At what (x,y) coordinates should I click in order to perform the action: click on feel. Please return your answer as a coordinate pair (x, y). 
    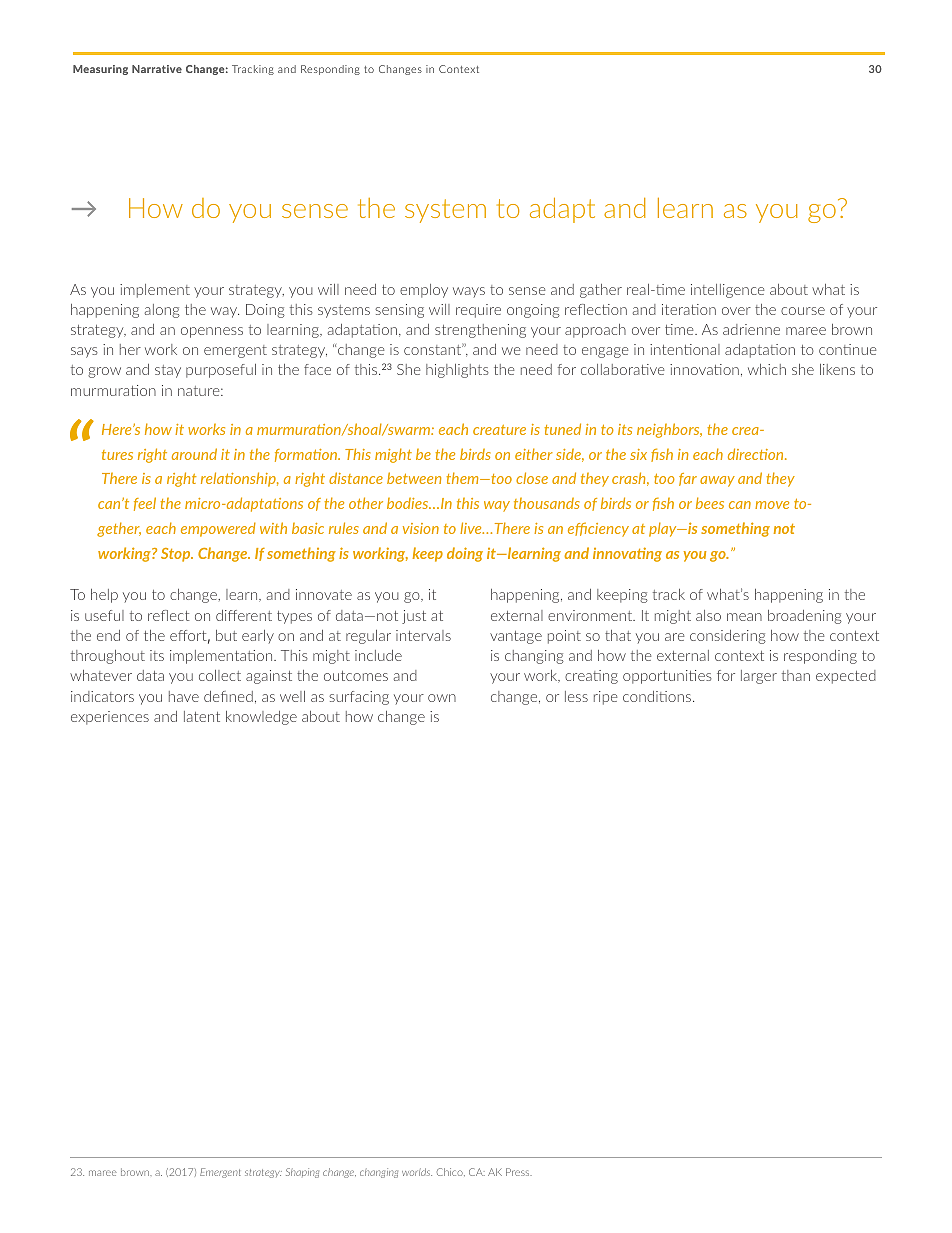
    Looking at the image, I should click on (145, 504).
